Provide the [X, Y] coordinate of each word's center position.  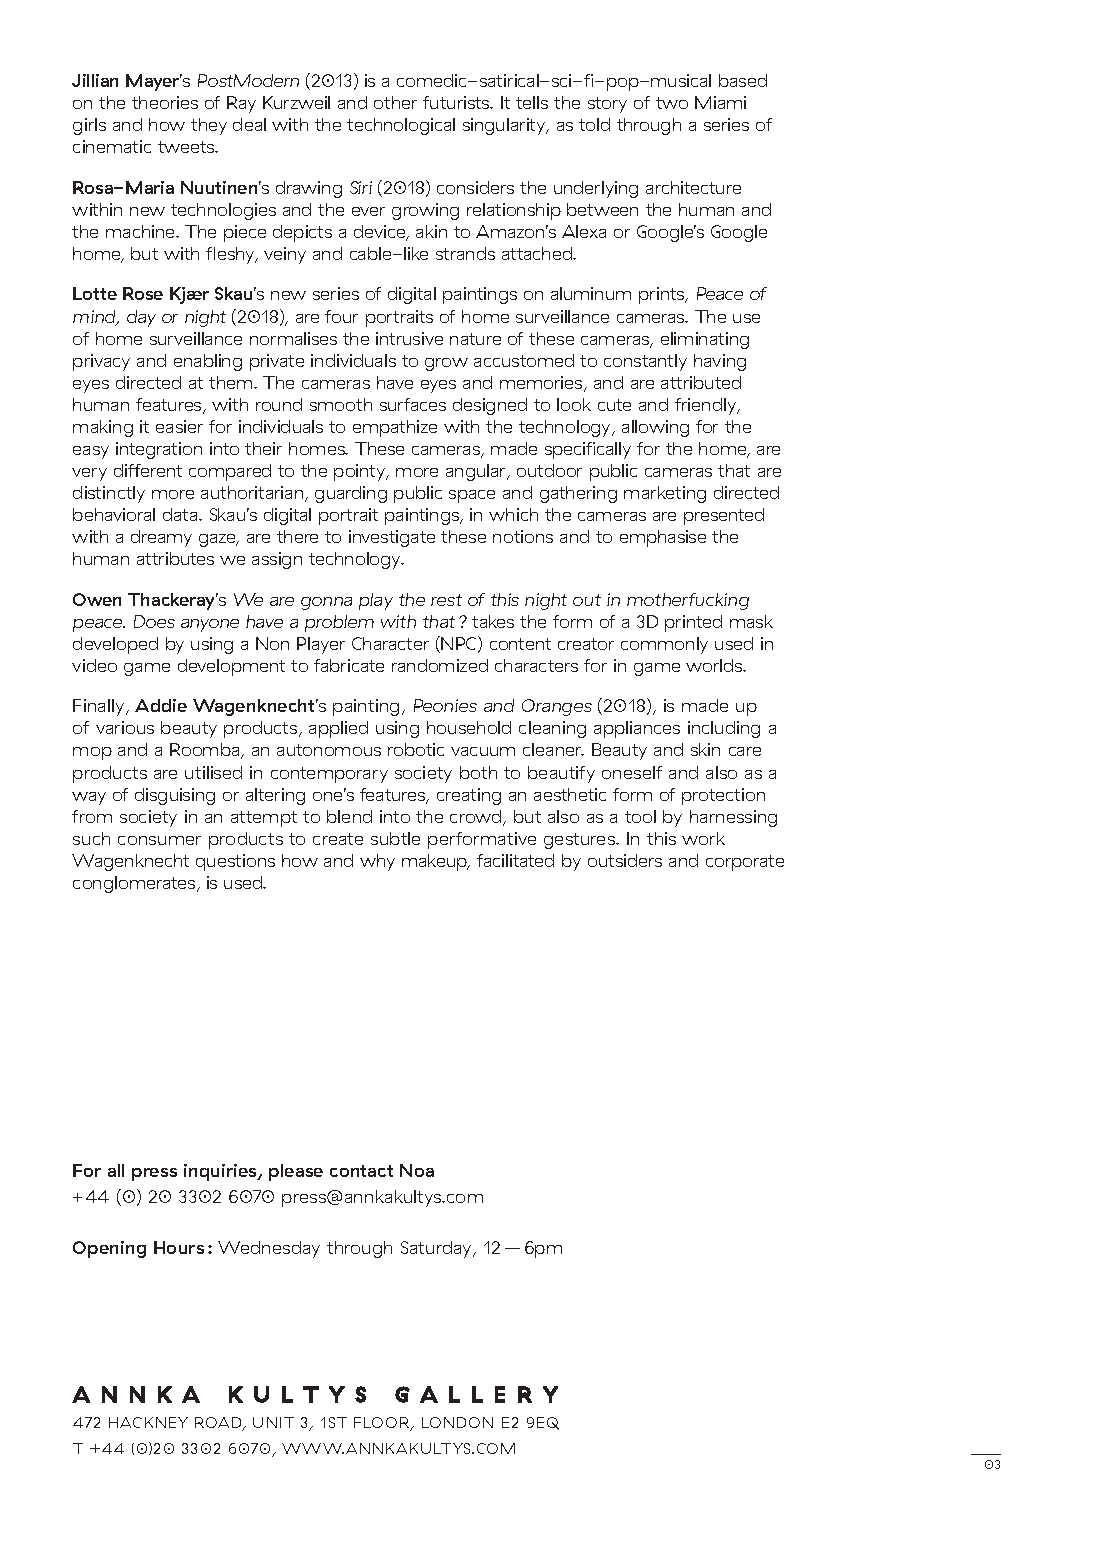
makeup [436, 862]
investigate [392, 538]
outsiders [625, 860]
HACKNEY [148, 1422]
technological [401, 126]
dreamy [161, 538]
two [672, 103]
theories [165, 102]
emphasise [663, 538]
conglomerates [135, 884]
